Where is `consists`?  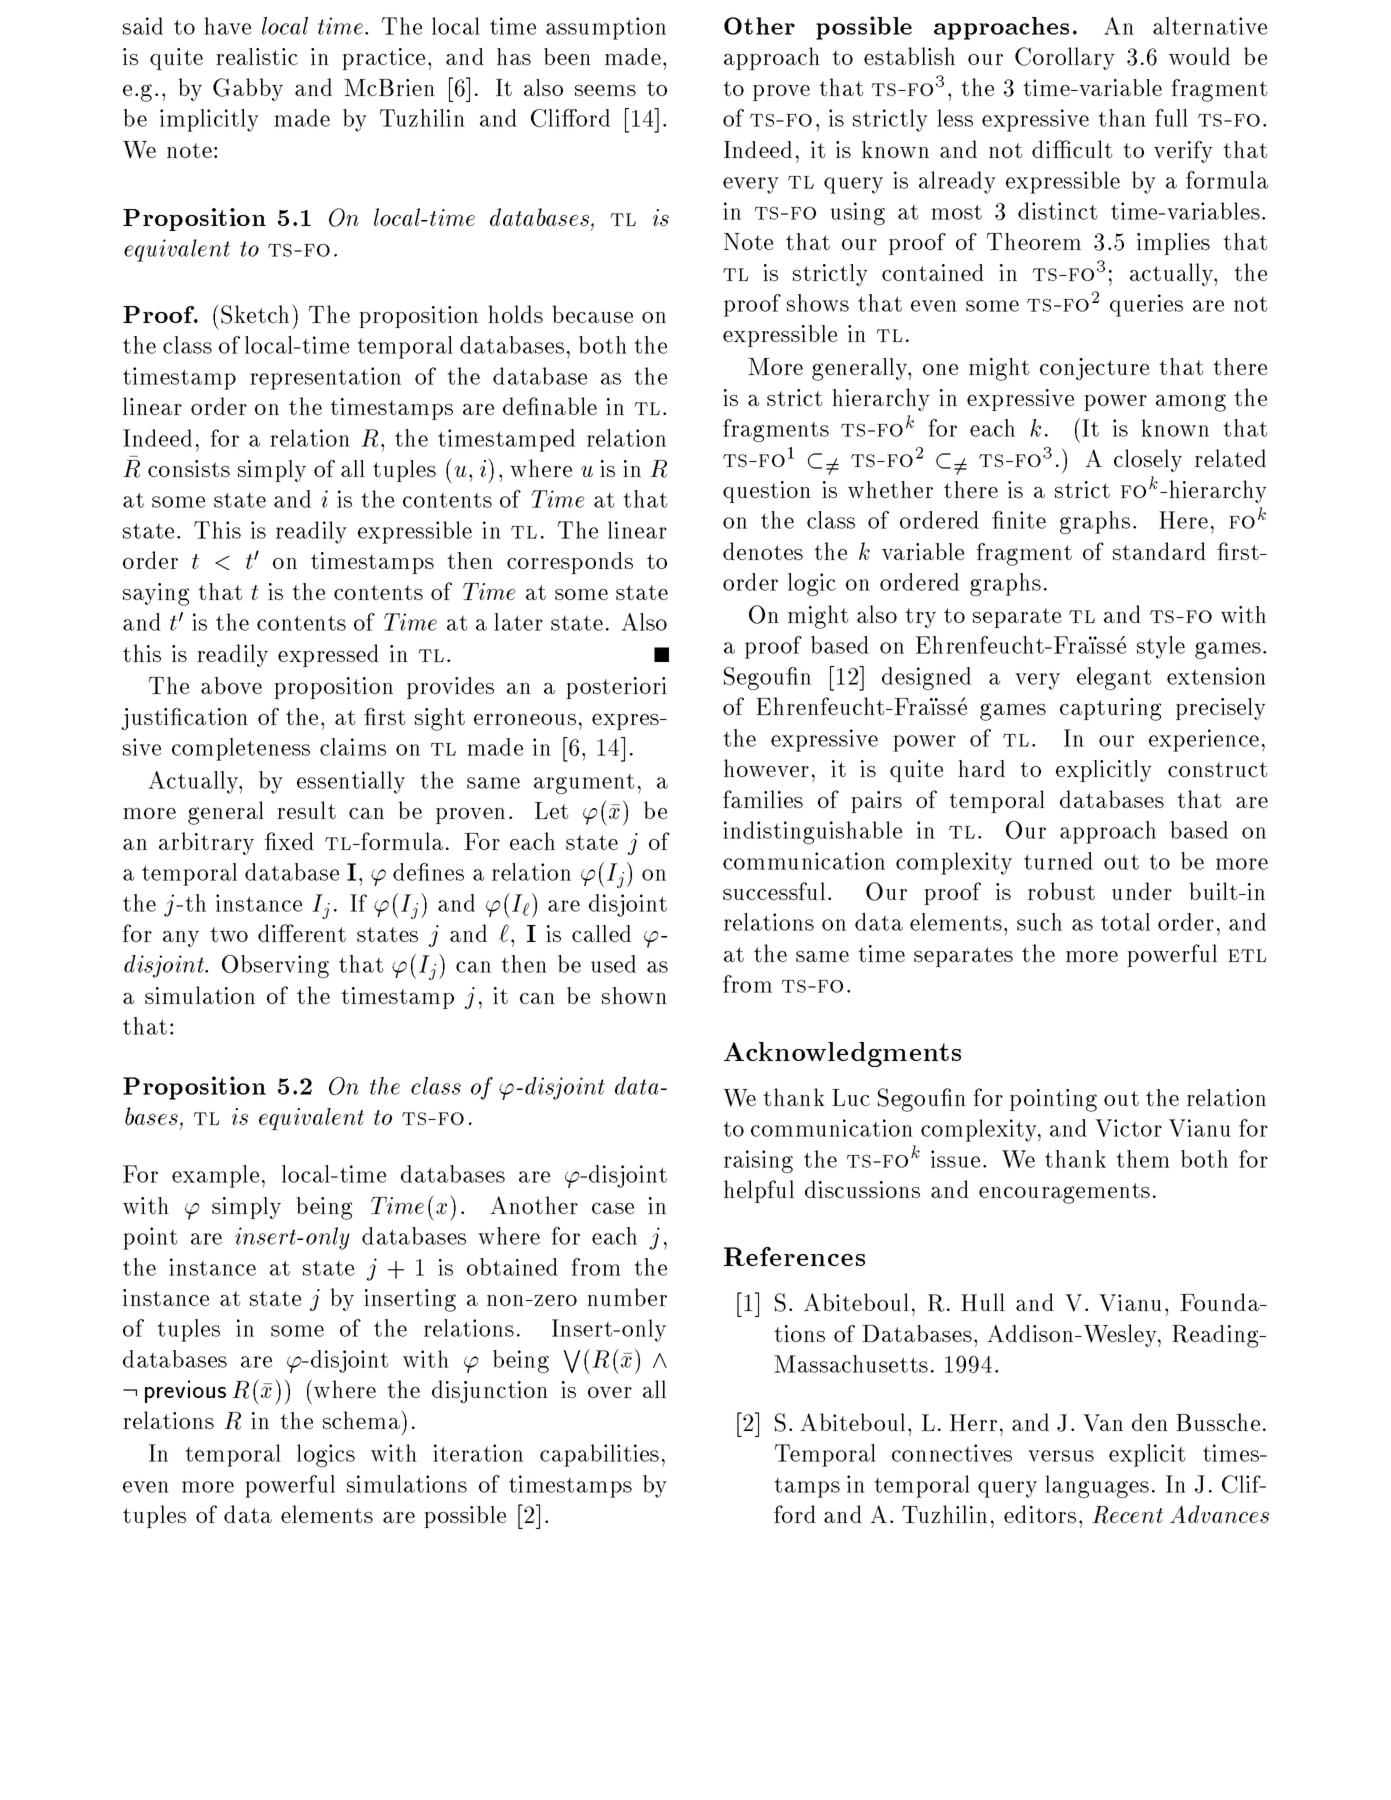 consists is located at coordinates (189, 468).
